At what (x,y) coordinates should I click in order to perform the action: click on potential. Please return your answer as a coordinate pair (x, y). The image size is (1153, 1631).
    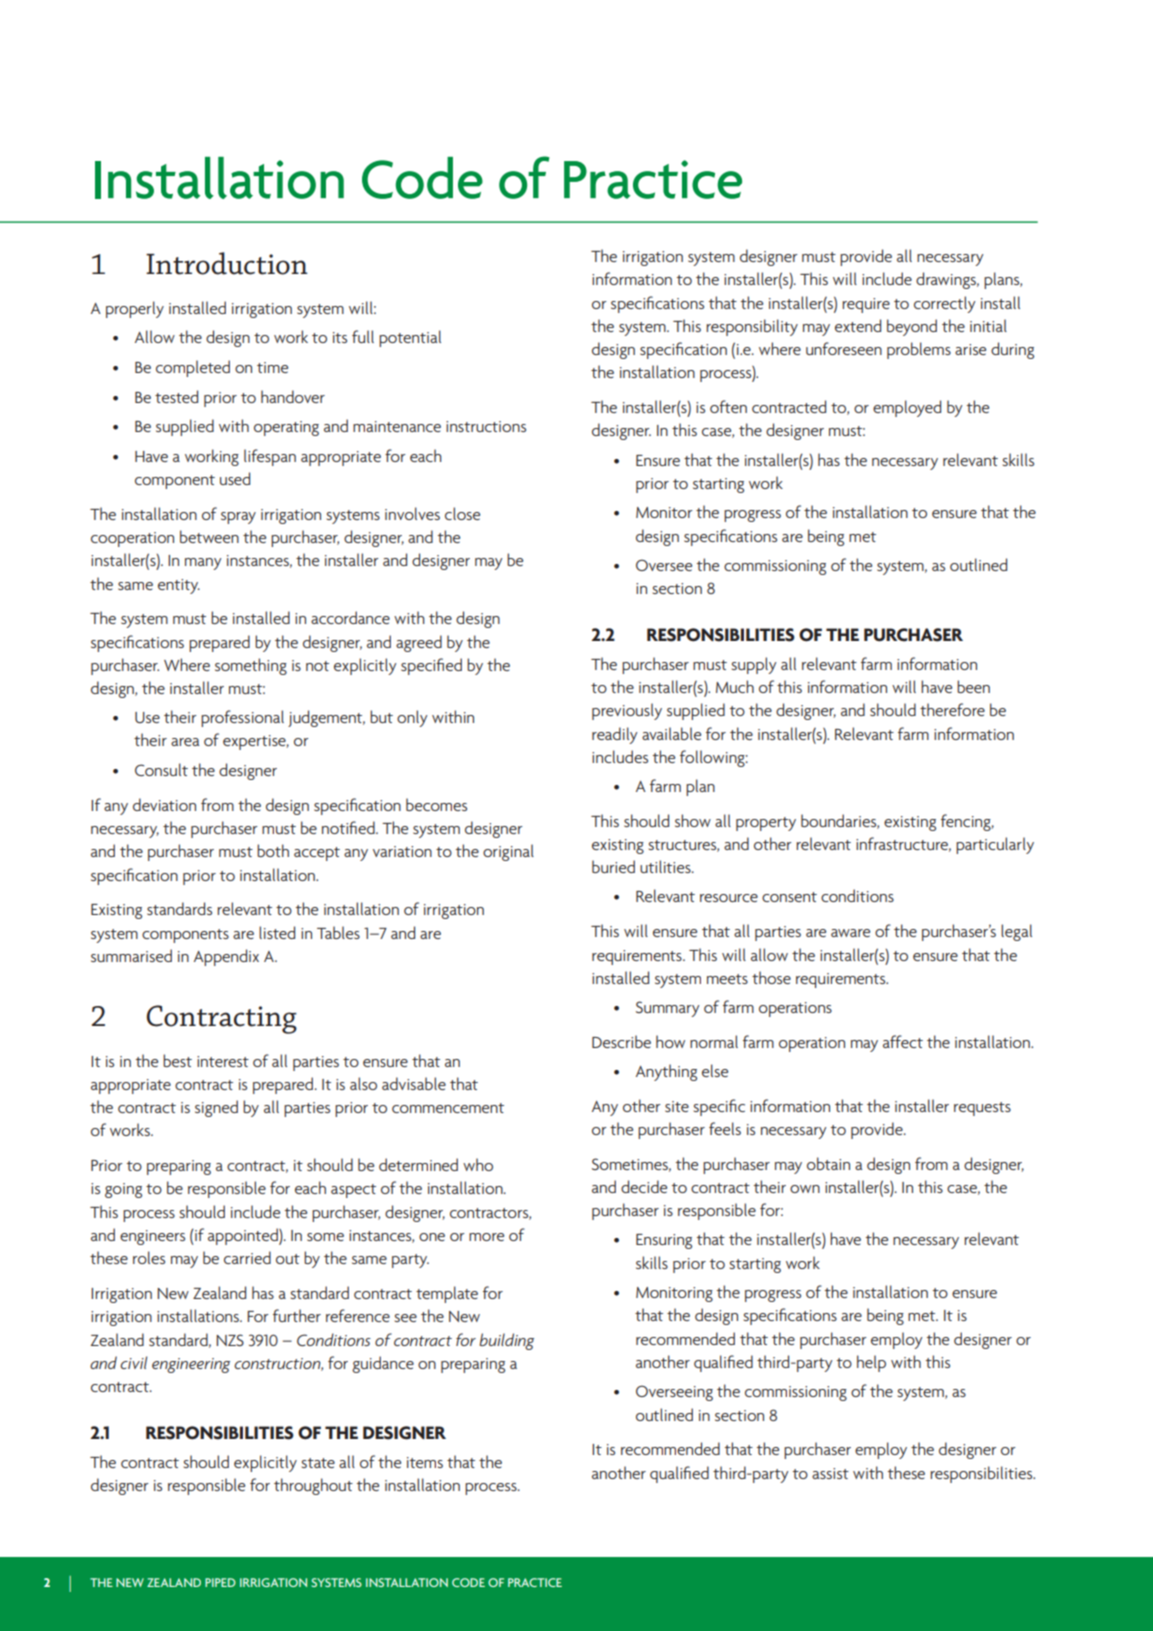
    Looking at the image, I should click on (410, 338).
